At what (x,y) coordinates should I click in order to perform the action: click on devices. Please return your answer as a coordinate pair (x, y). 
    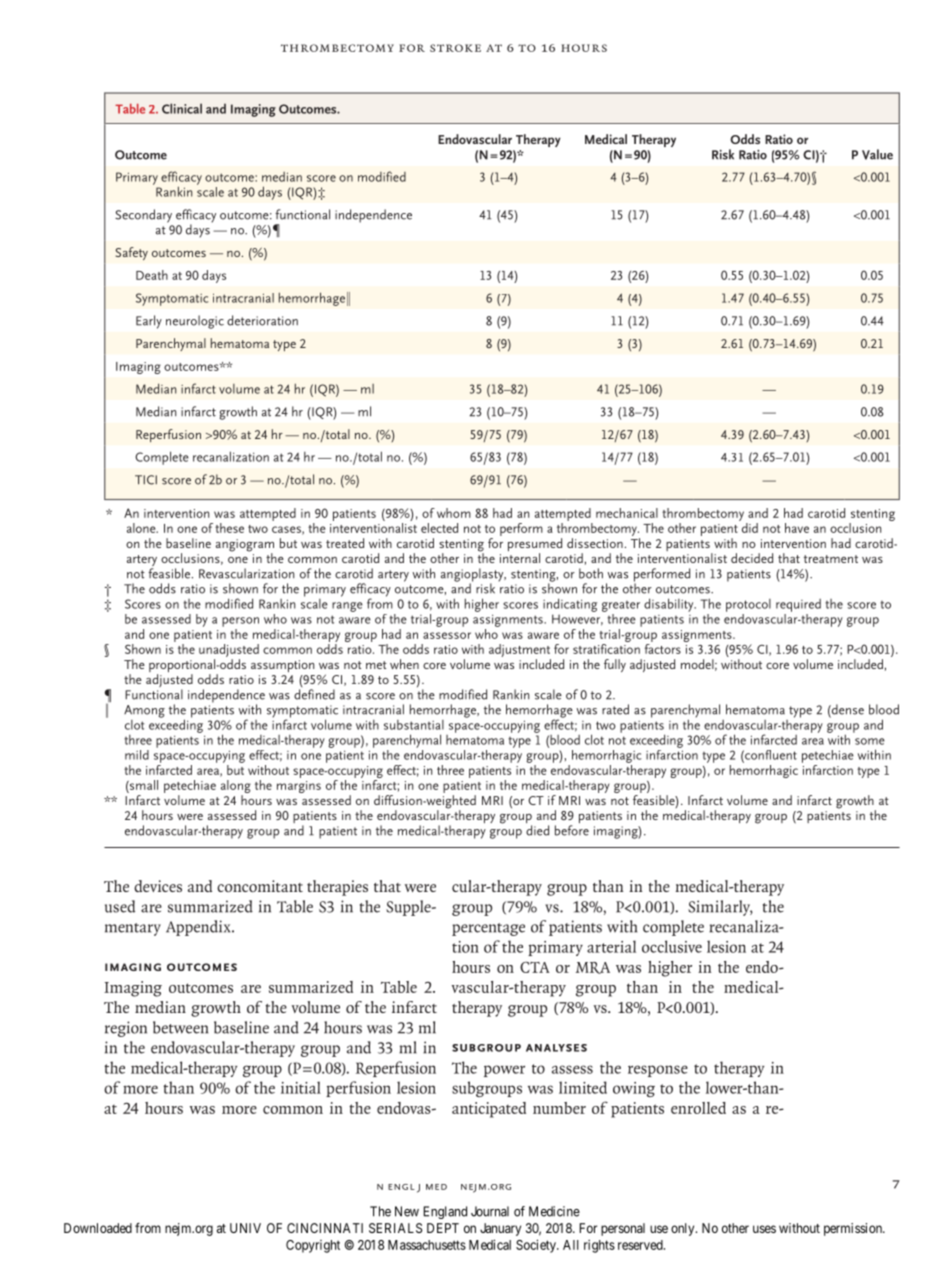
    Looking at the image, I should click on (158, 886).
